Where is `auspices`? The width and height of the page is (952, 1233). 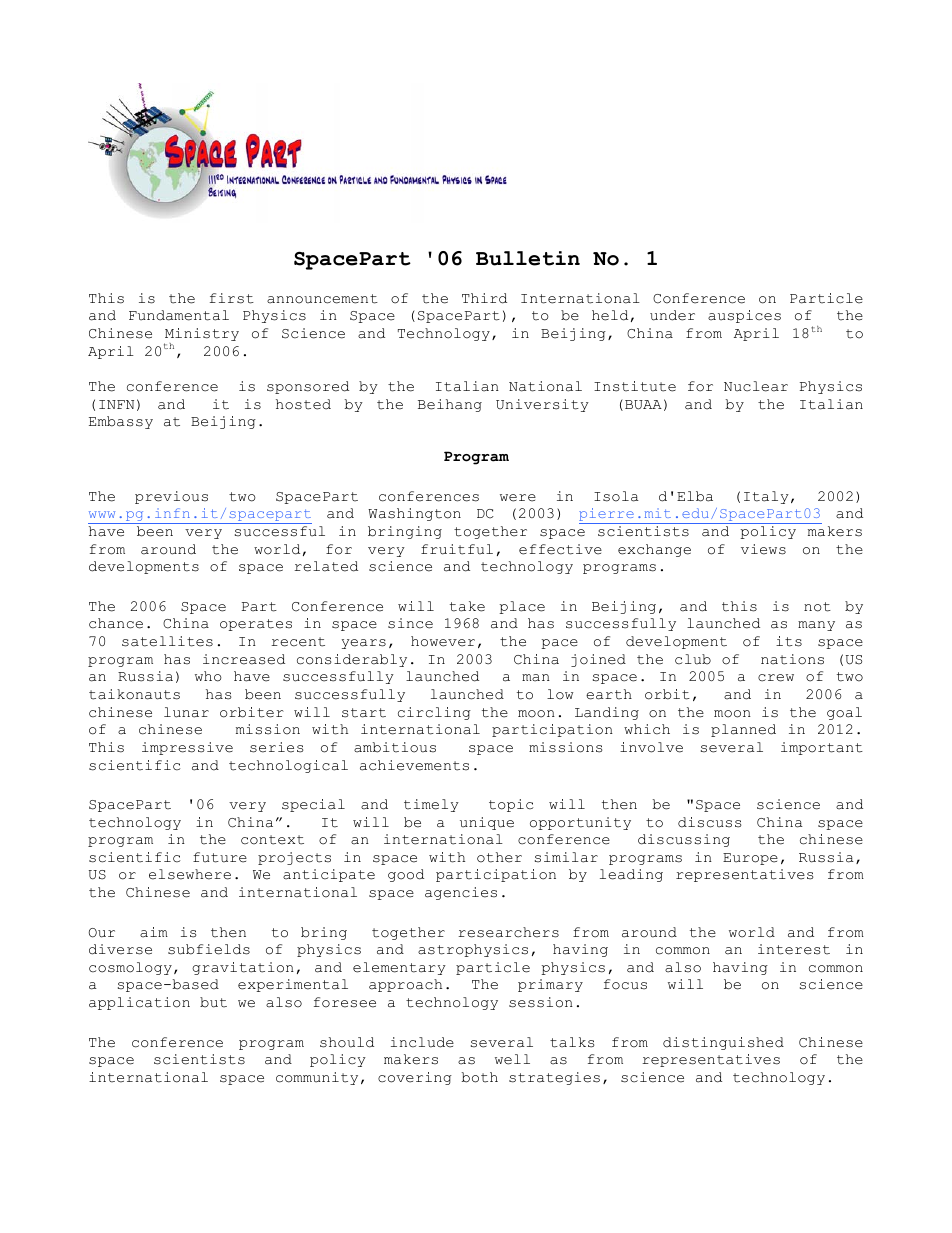 auspices is located at coordinates (744, 316).
